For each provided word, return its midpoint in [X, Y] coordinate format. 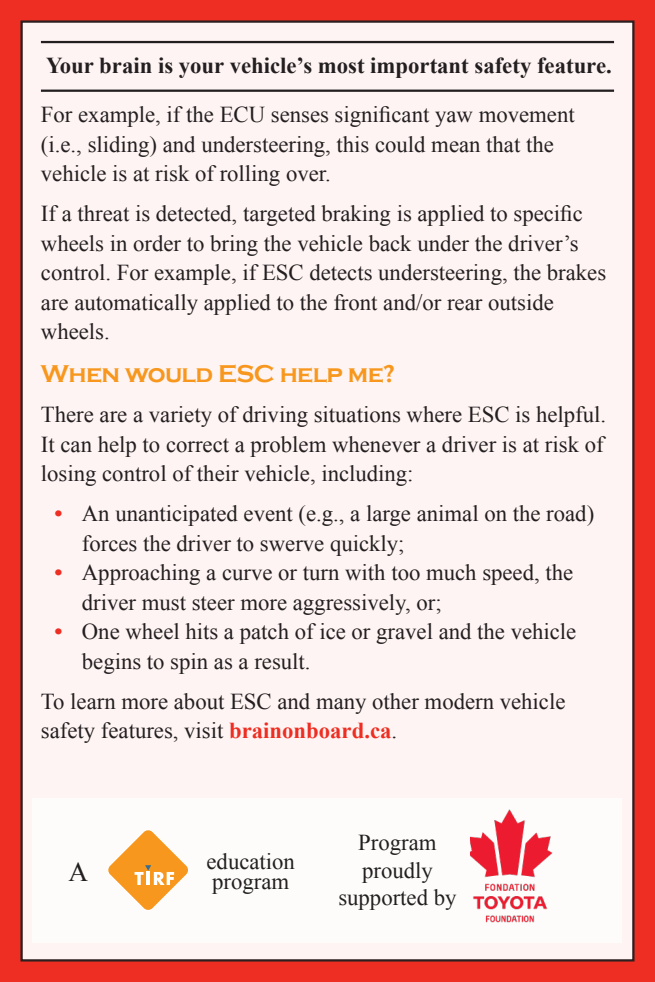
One [100, 631]
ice [332, 631]
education [251, 861]
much [451, 572]
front [355, 302]
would [168, 375]
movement [527, 115]
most [341, 66]
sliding [120, 146]
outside [520, 302]
